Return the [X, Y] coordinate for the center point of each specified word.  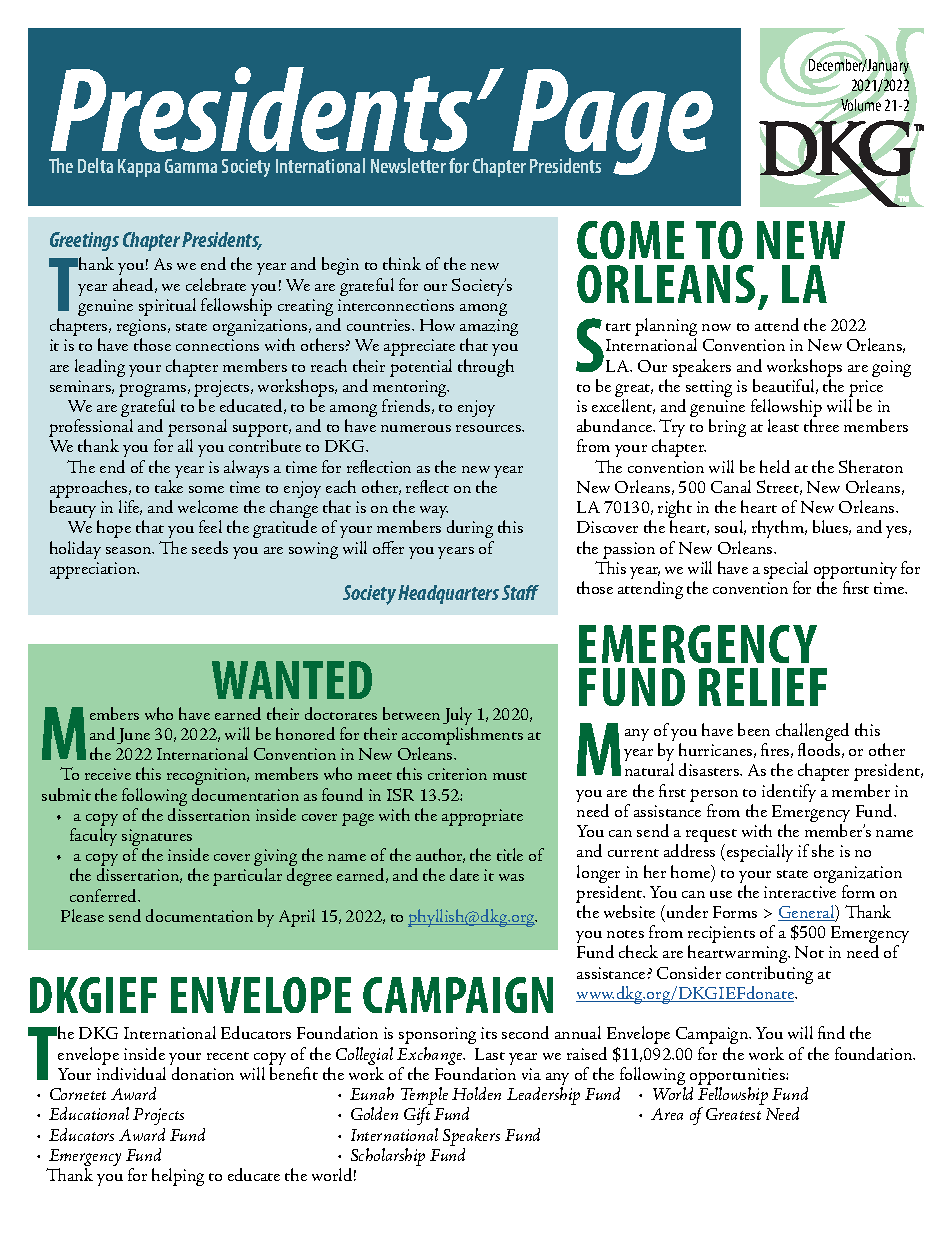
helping [178, 1177]
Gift [417, 1116]
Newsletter [408, 165]
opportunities [738, 1078]
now [716, 327]
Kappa [139, 168]
